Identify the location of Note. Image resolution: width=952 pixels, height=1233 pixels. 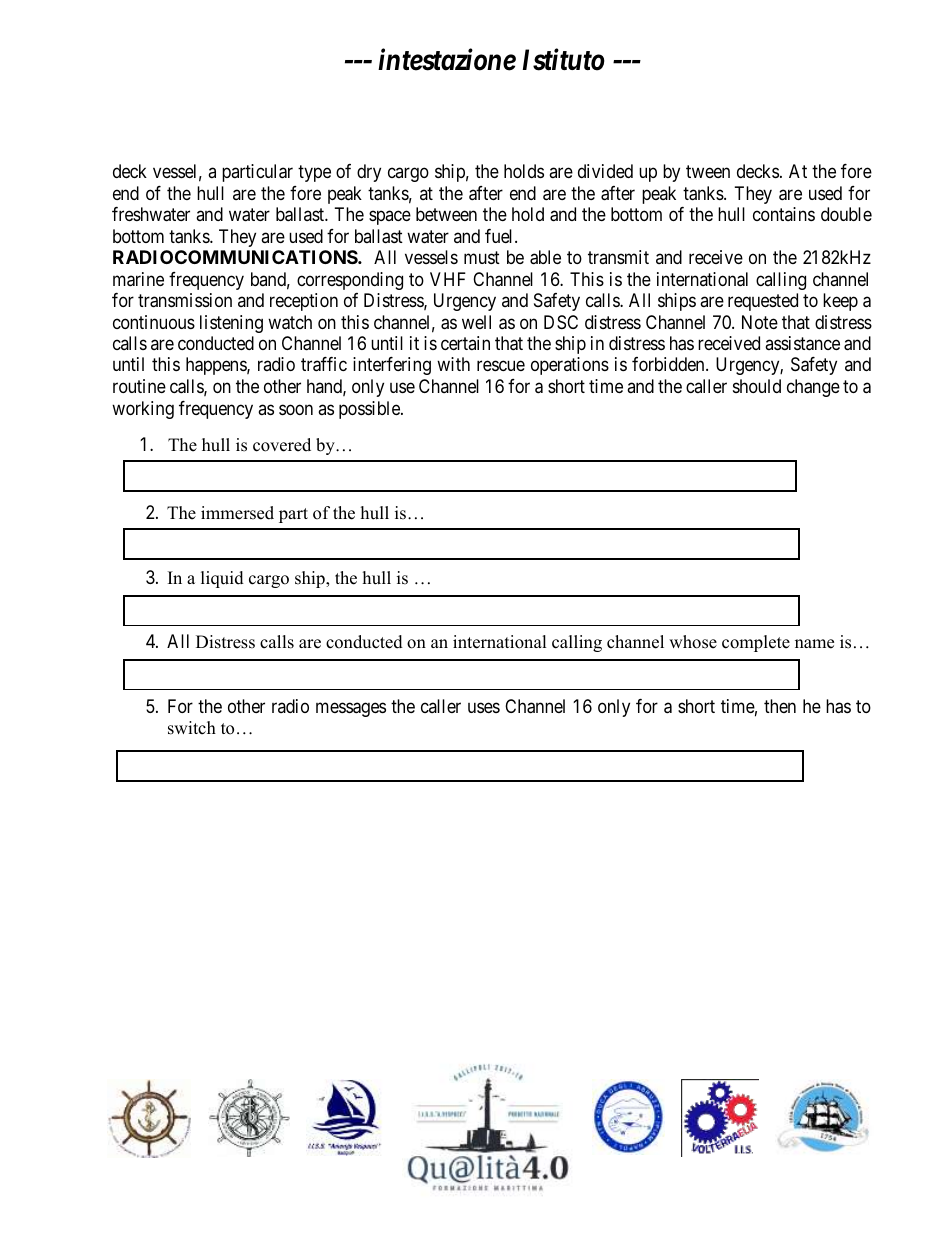
(760, 322).
